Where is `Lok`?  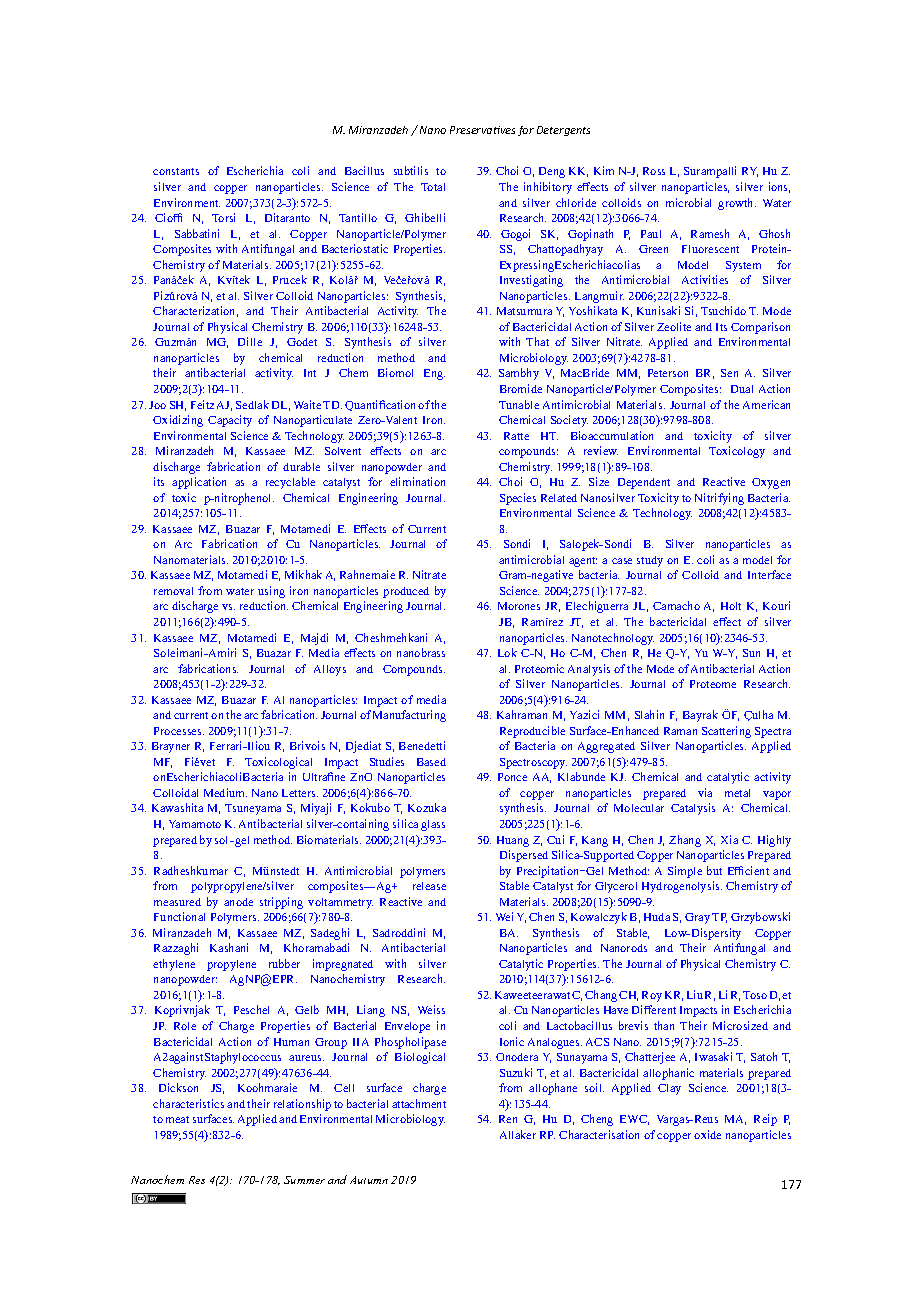
Lok is located at coordinates (507, 652).
